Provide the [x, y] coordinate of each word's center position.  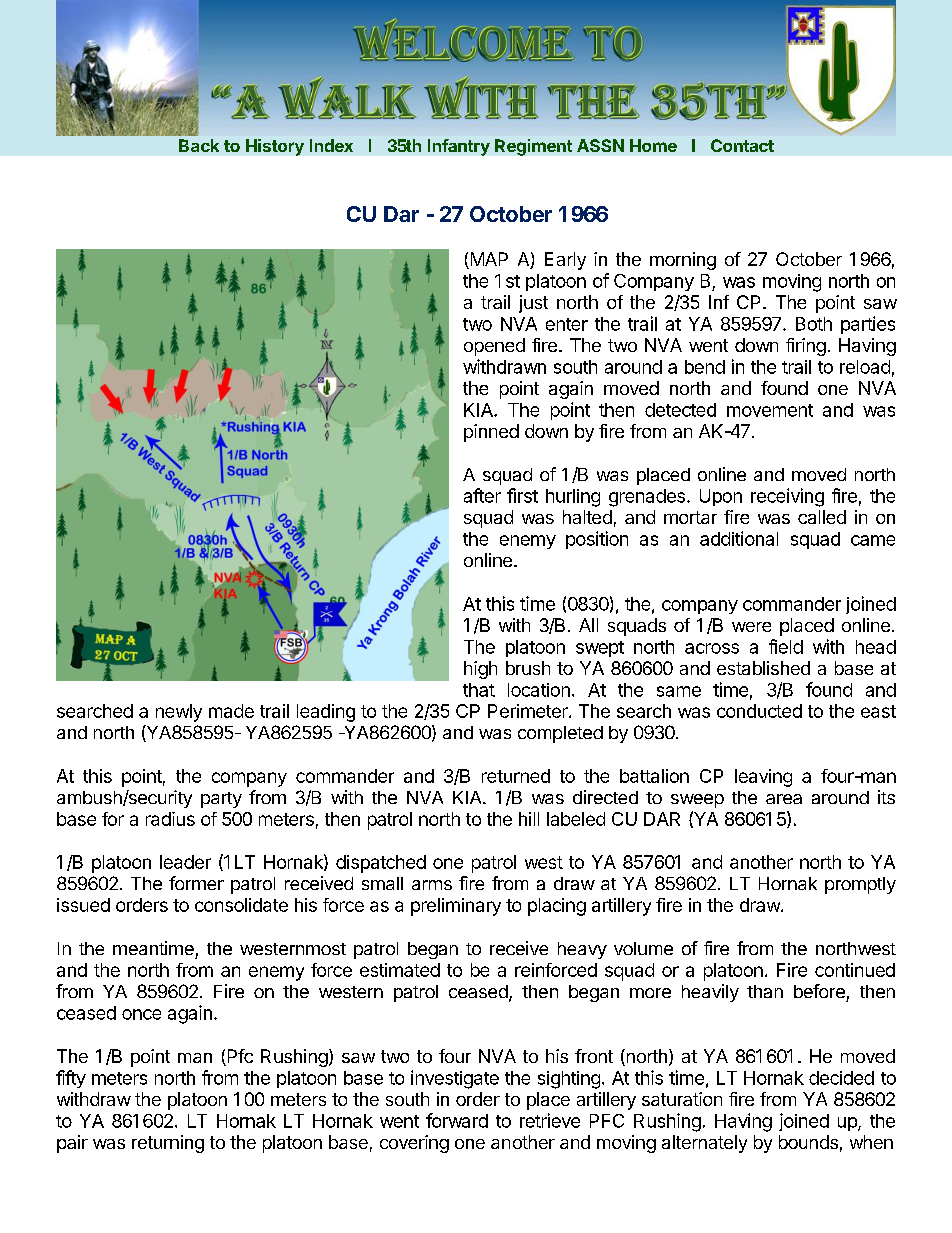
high [480, 670]
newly [179, 713]
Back [199, 145]
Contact [742, 145]
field [786, 646]
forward [457, 1120]
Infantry [459, 147]
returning [168, 1144]
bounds [808, 1142]
